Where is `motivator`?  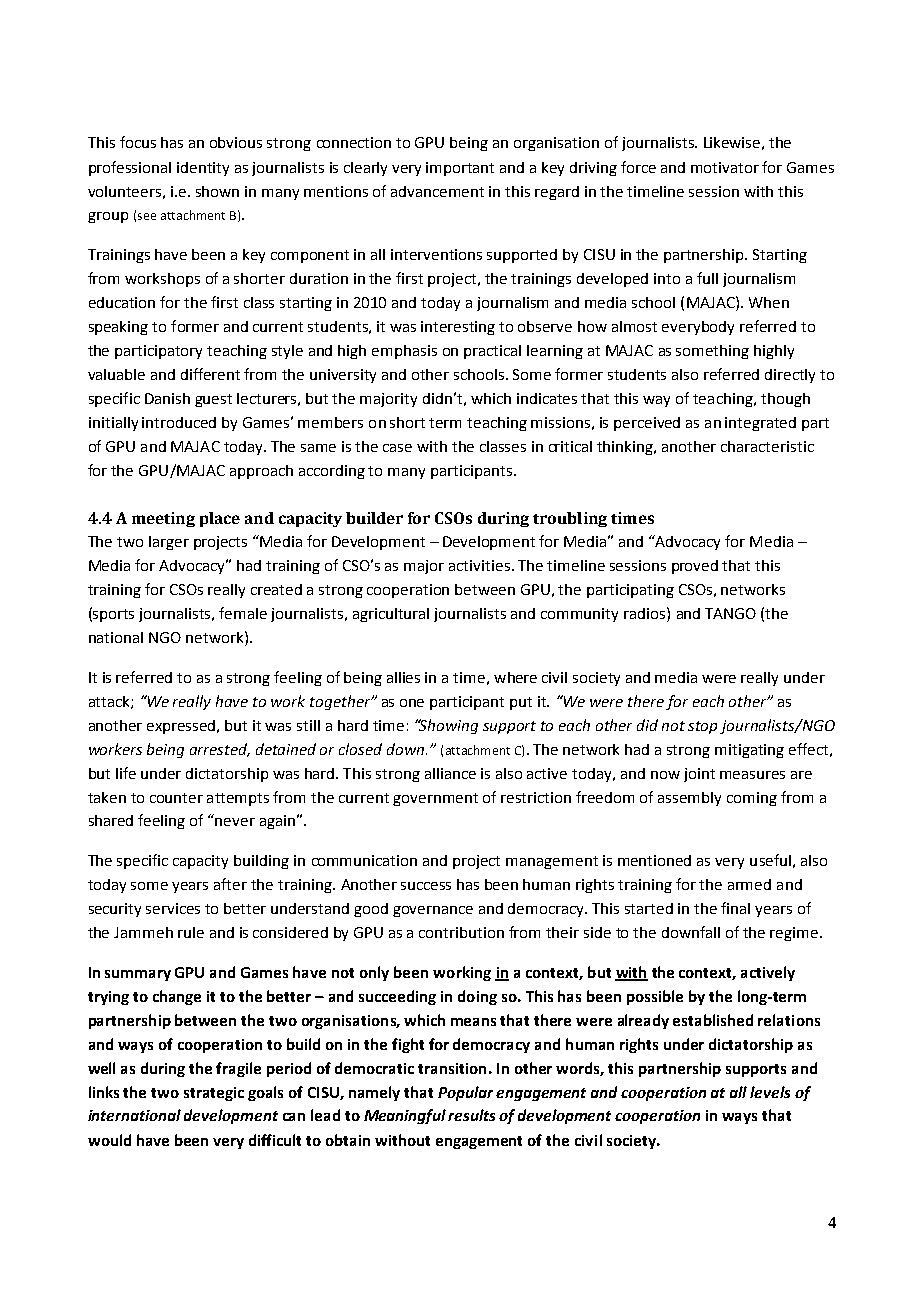 motivator is located at coordinates (725, 167).
